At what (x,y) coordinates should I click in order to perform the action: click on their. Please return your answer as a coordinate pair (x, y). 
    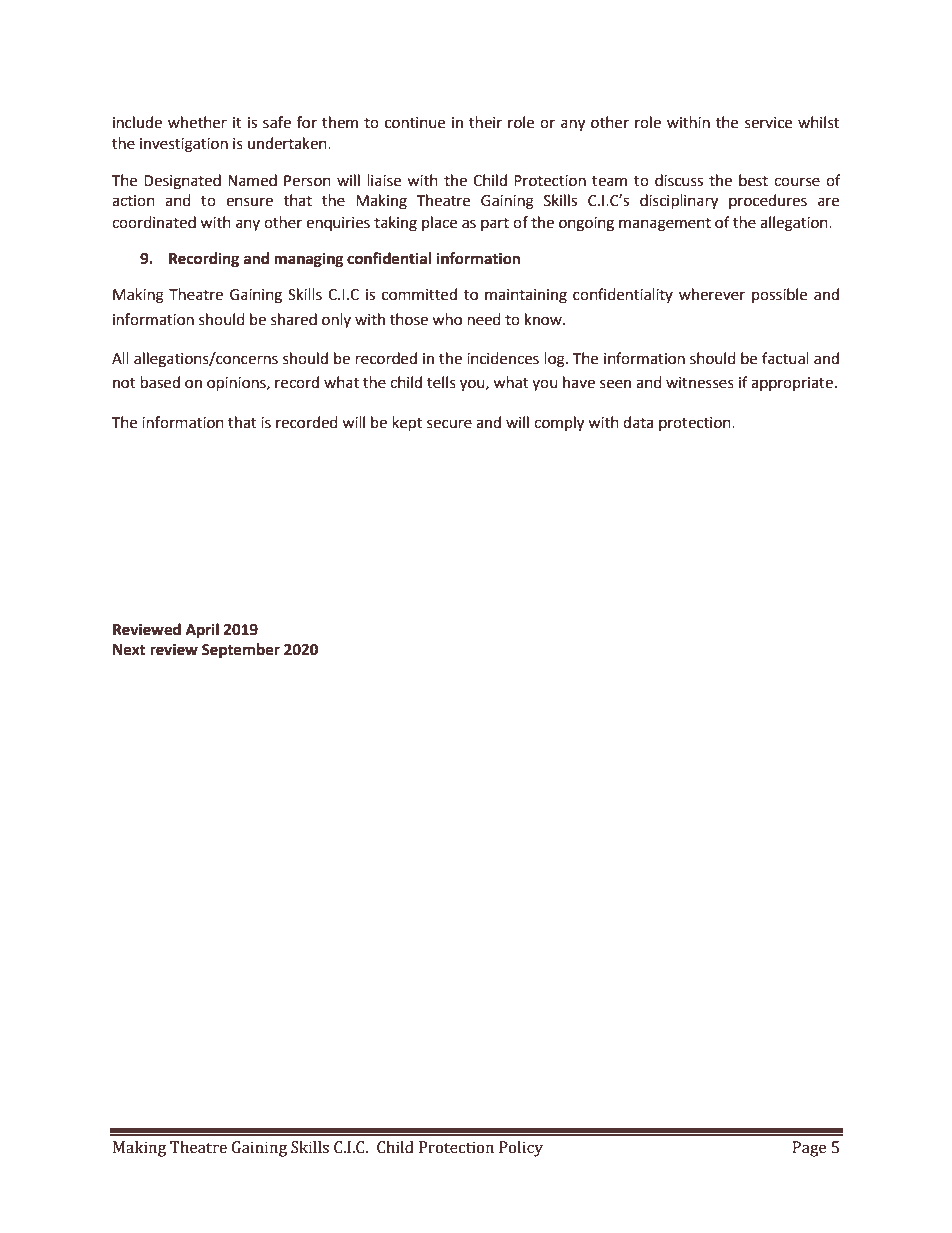
    Looking at the image, I should click on (485, 122).
